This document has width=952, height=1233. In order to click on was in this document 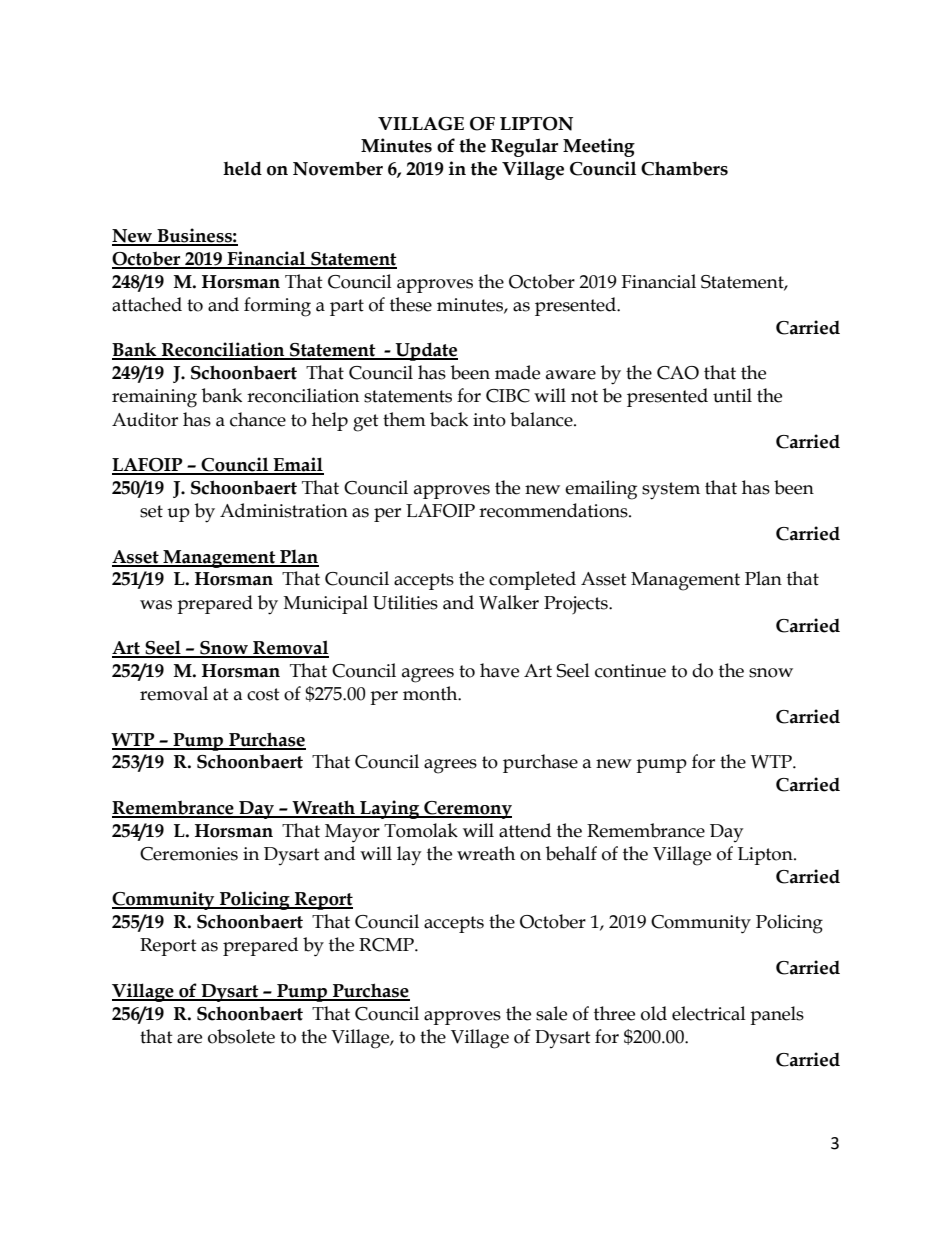, I will do `click(156, 605)`.
